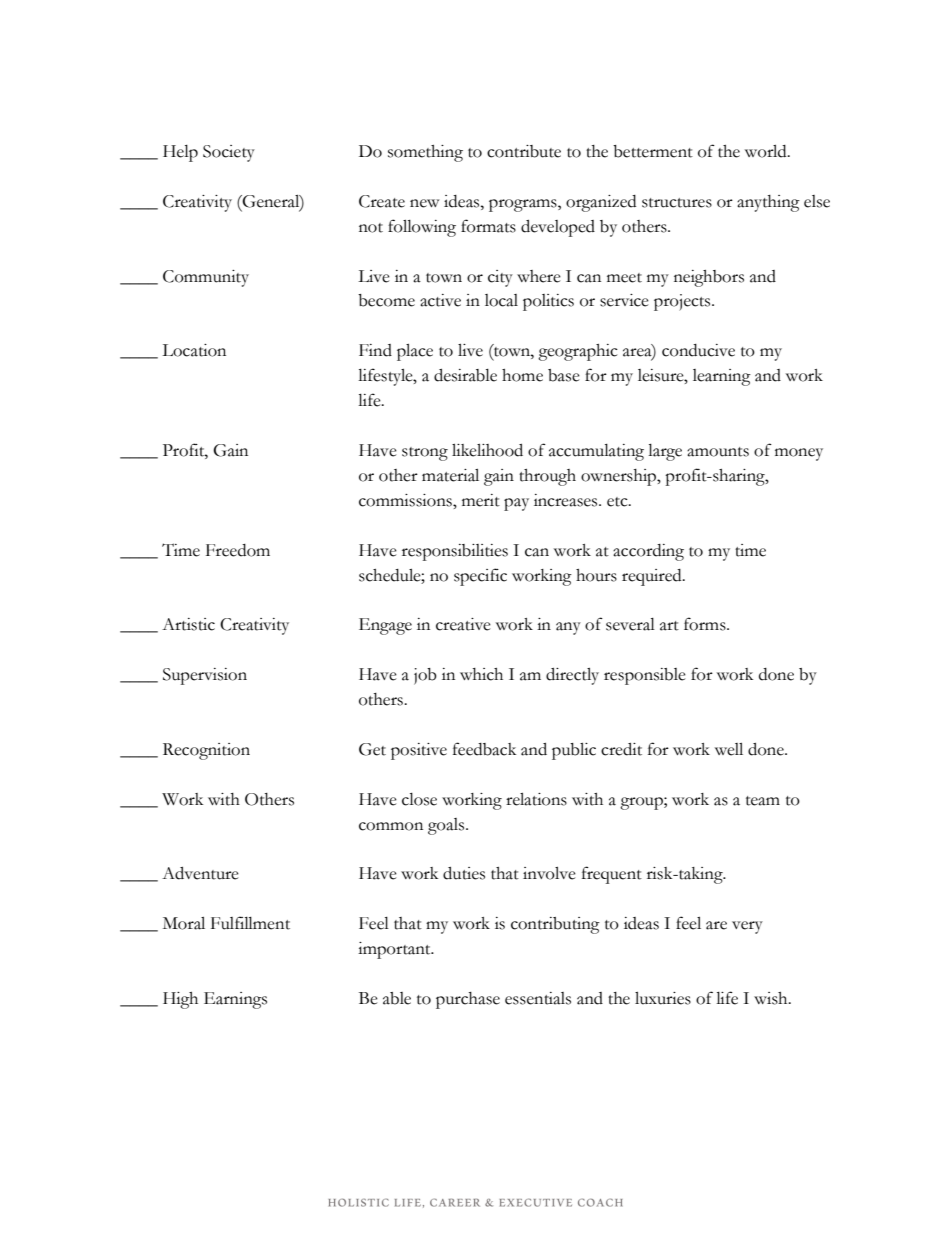 The width and height of the screenshot is (952, 1233). What do you see at coordinates (706, 624) in the screenshot?
I see `forms` at bounding box center [706, 624].
